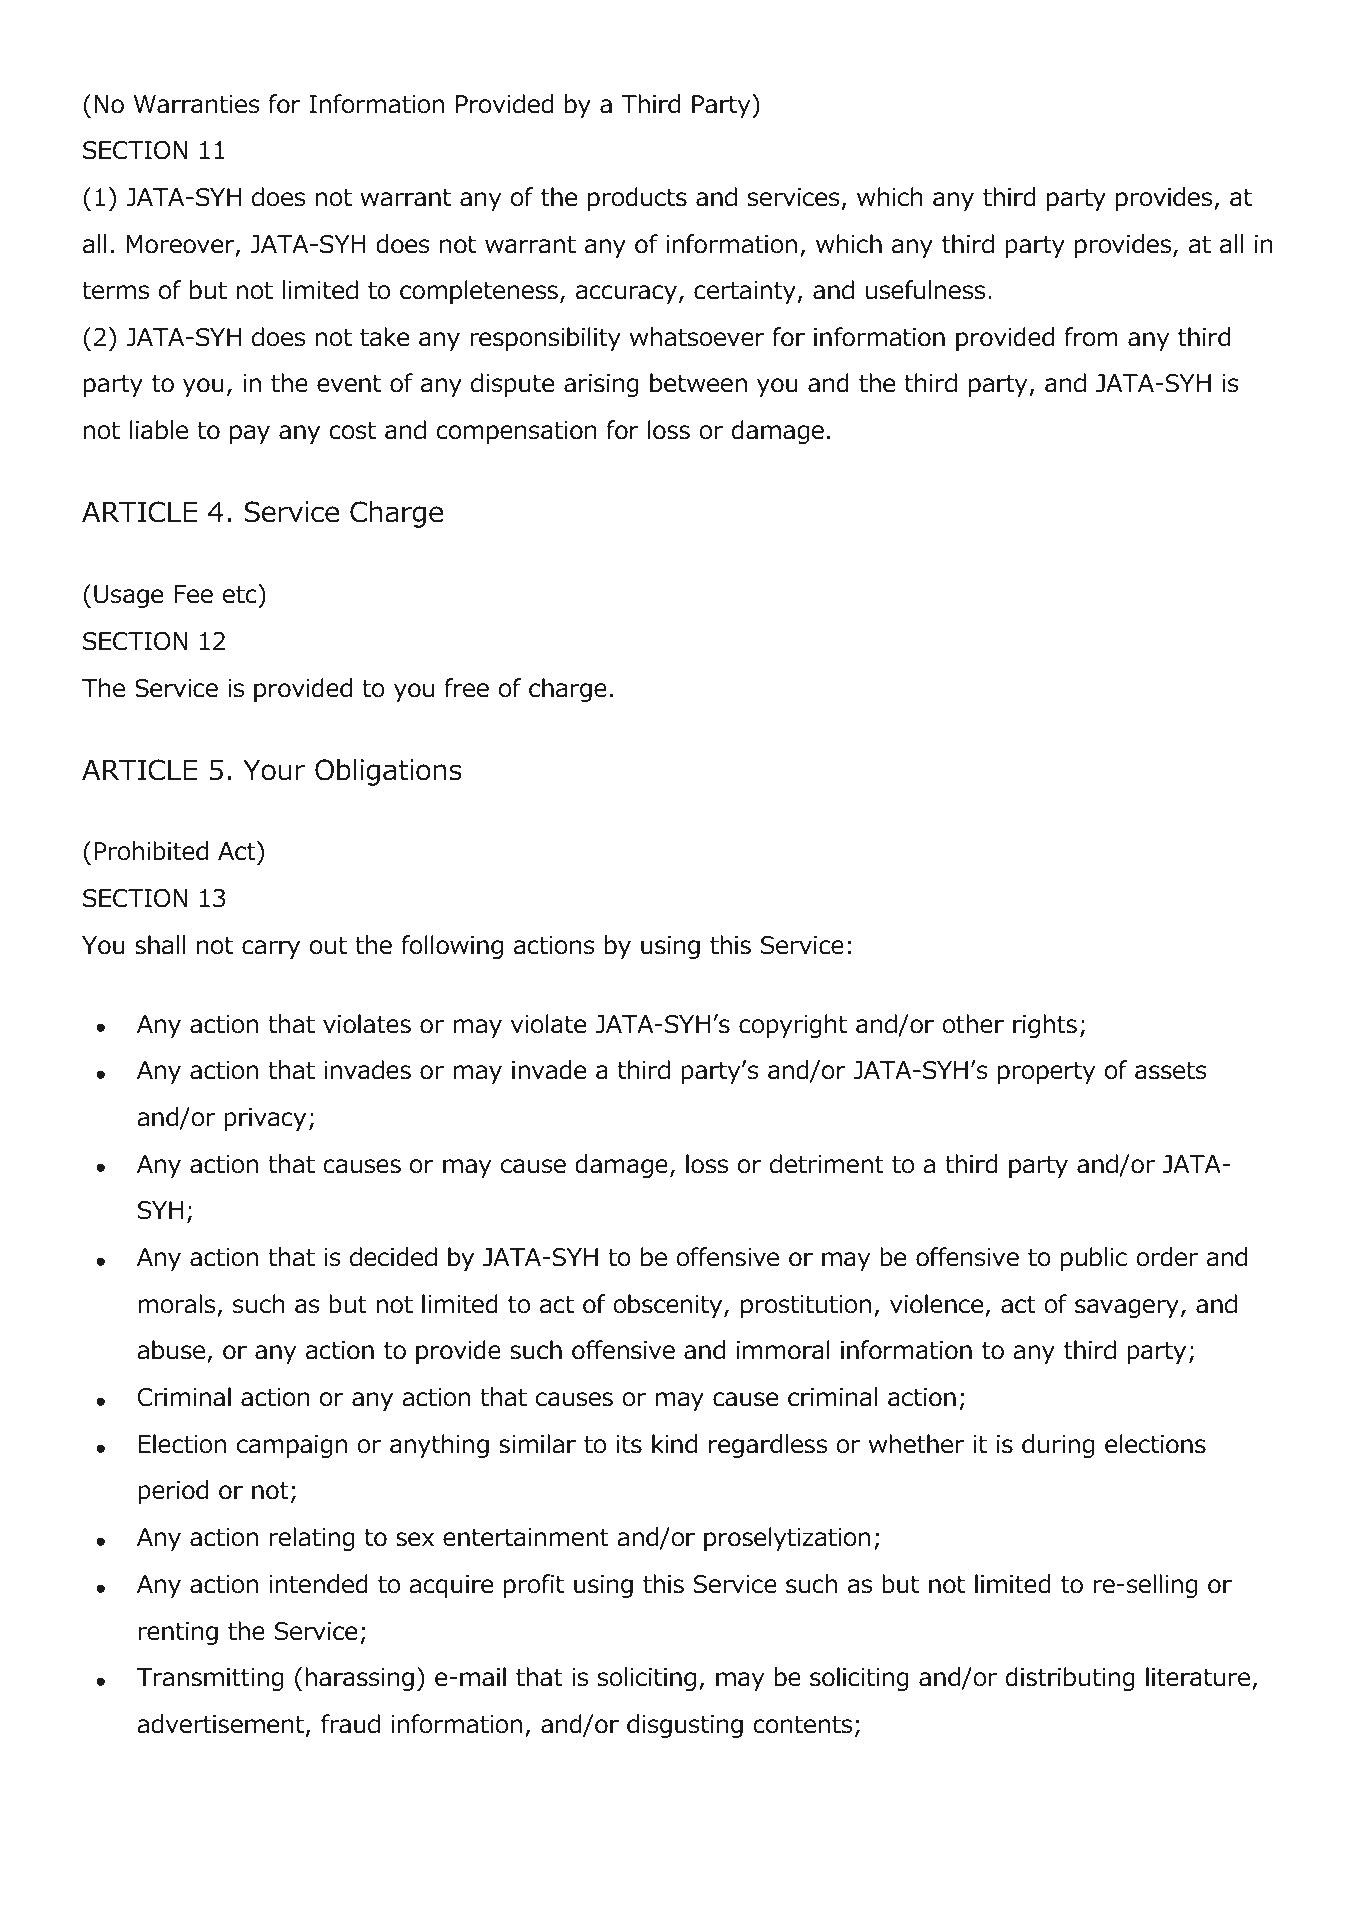  I want to click on savagery, so click(1127, 1308).
